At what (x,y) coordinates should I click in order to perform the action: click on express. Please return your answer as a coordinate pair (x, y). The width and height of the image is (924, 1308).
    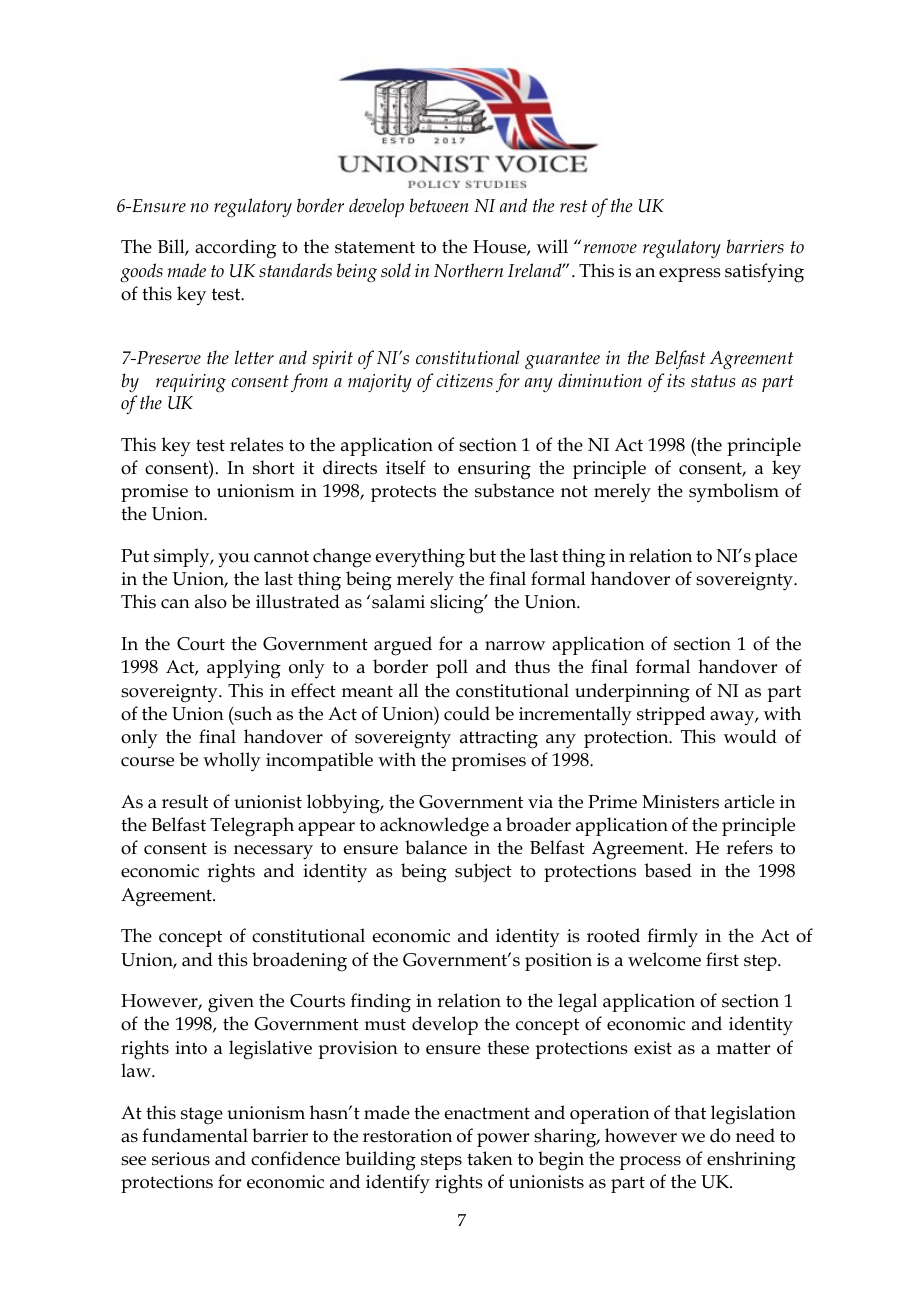
    Looking at the image, I should click on (690, 275).
